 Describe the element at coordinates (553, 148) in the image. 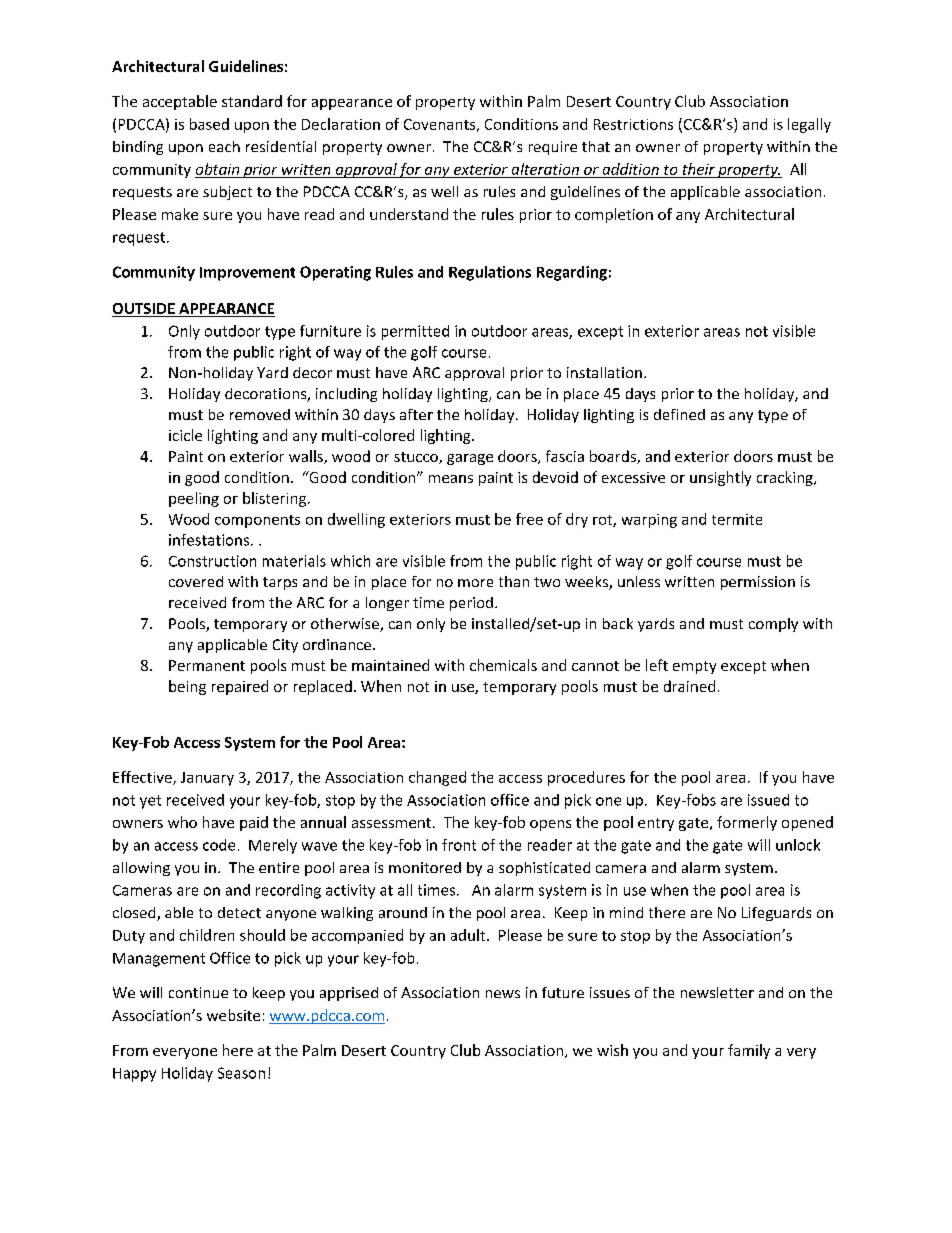

I see `require` at that location.
